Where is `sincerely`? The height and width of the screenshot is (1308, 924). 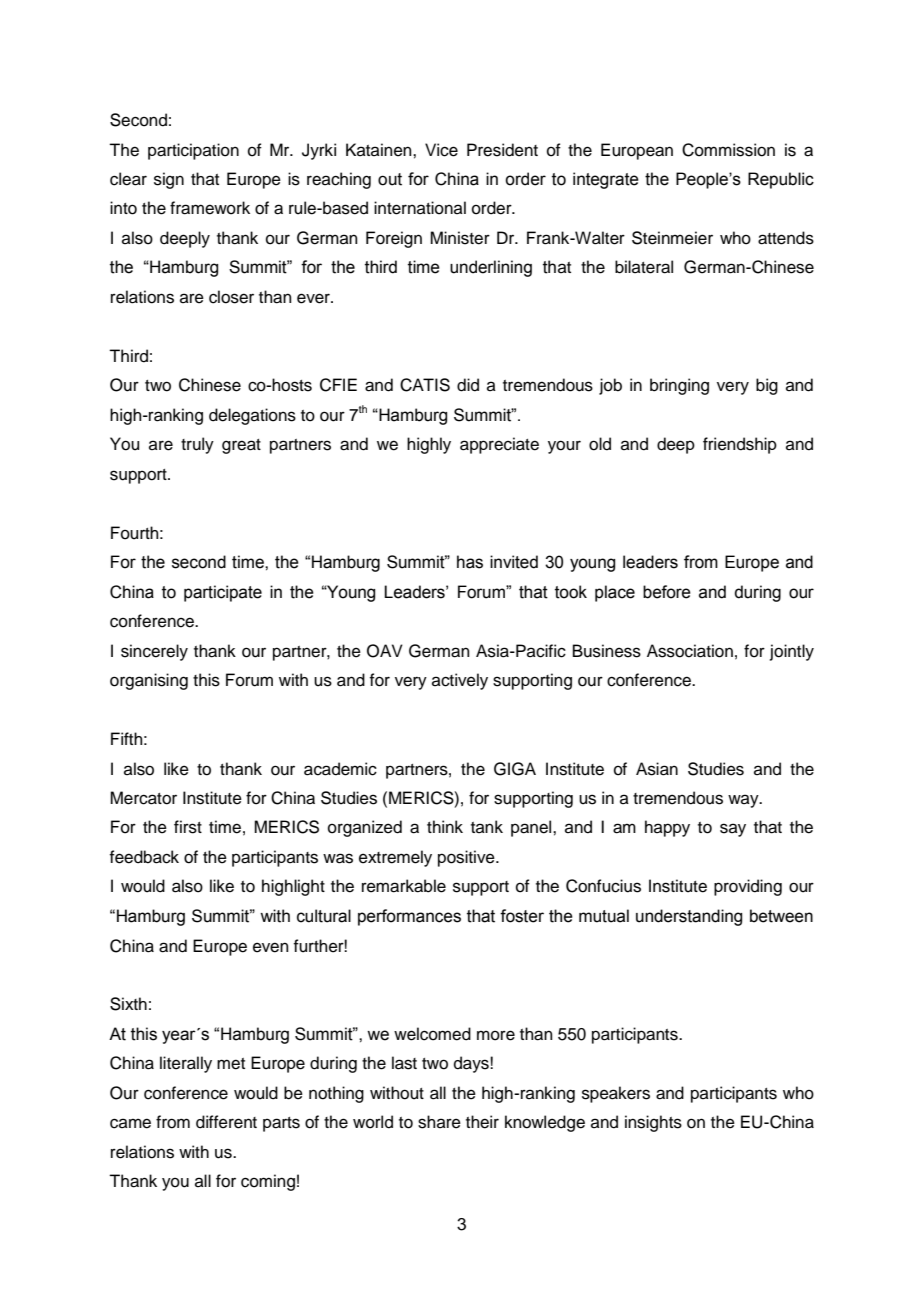 sincerely is located at coordinates (154, 652).
